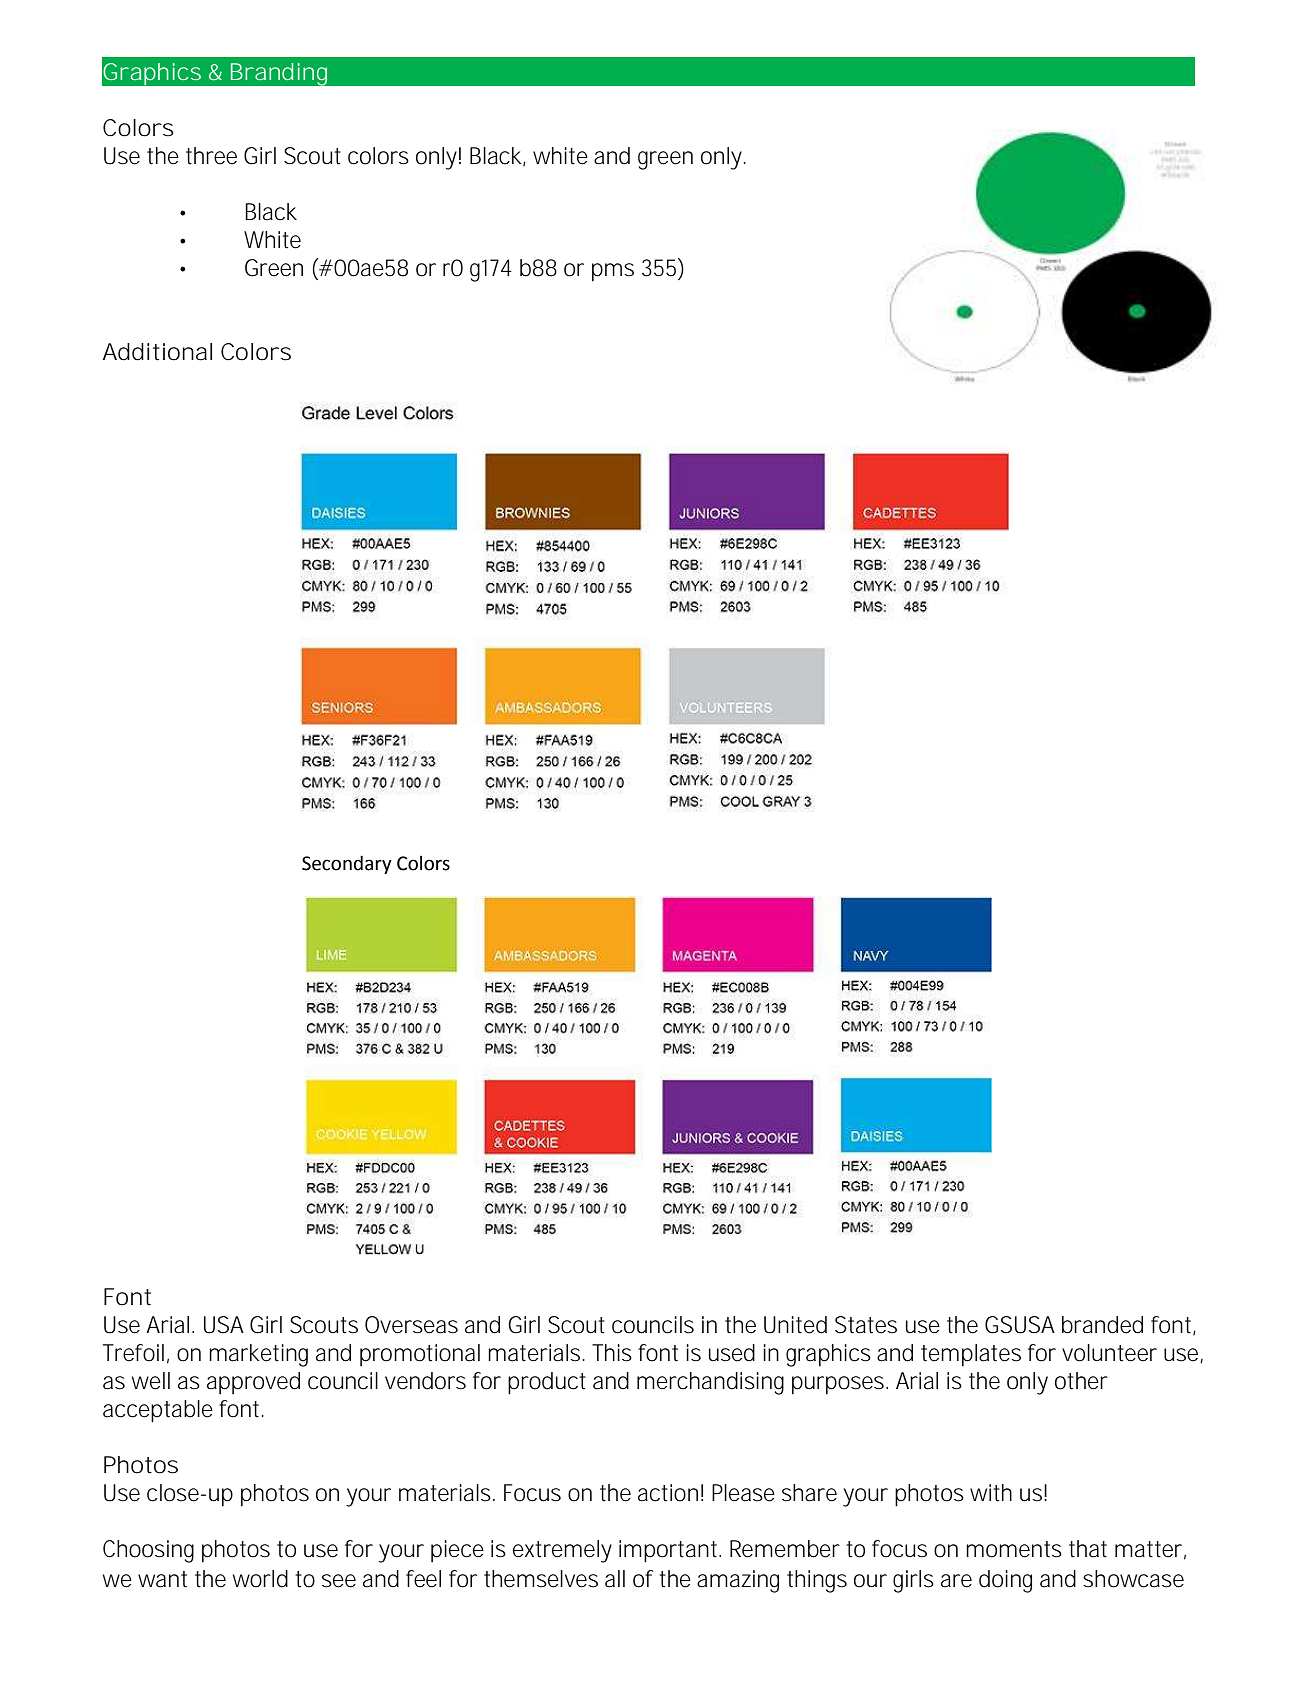  What do you see at coordinates (613, 272) in the image?
I see `pms` at bounding box center [613, 272].
